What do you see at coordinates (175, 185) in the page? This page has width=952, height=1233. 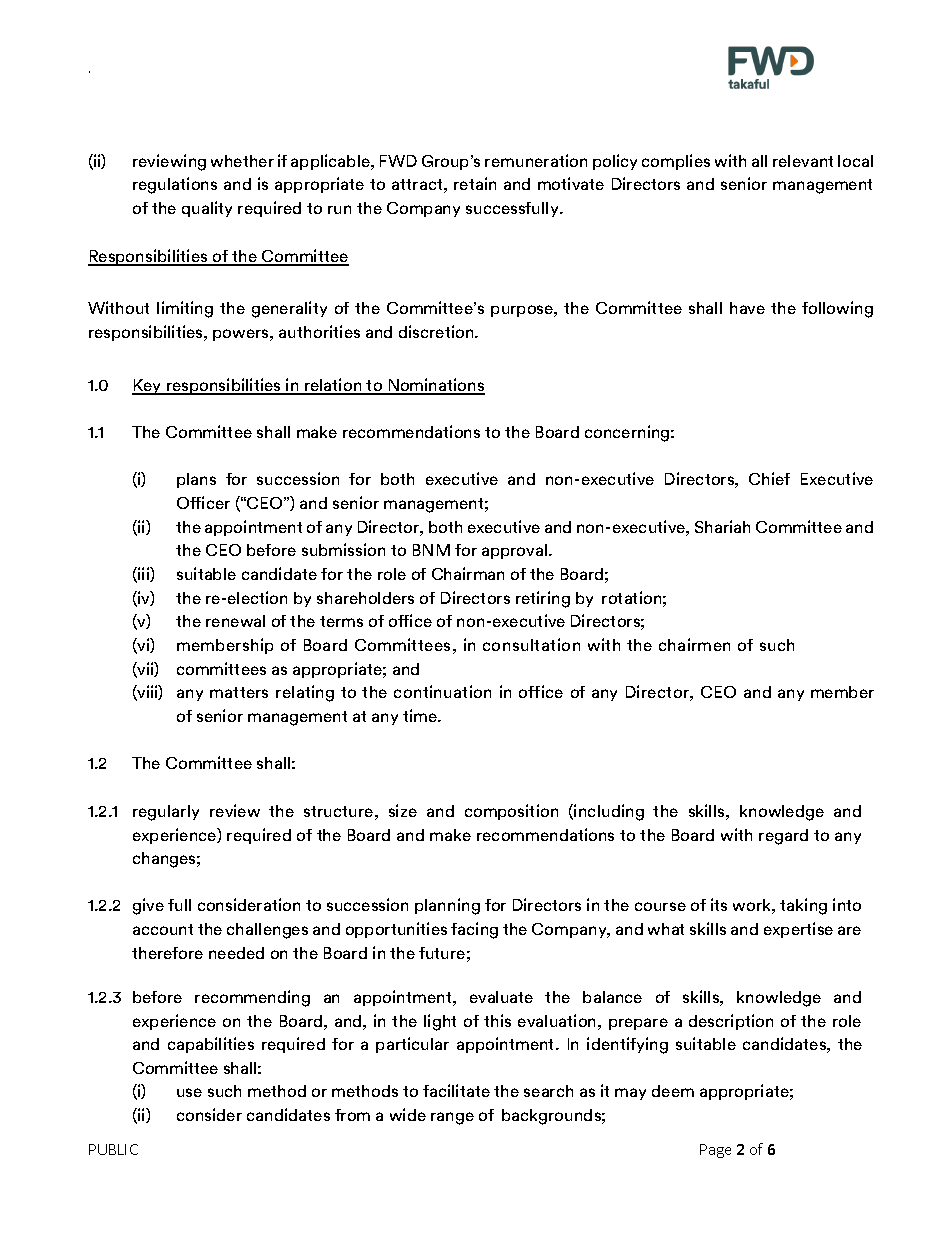 I see `regulations` at bounding box center [175, 185].
